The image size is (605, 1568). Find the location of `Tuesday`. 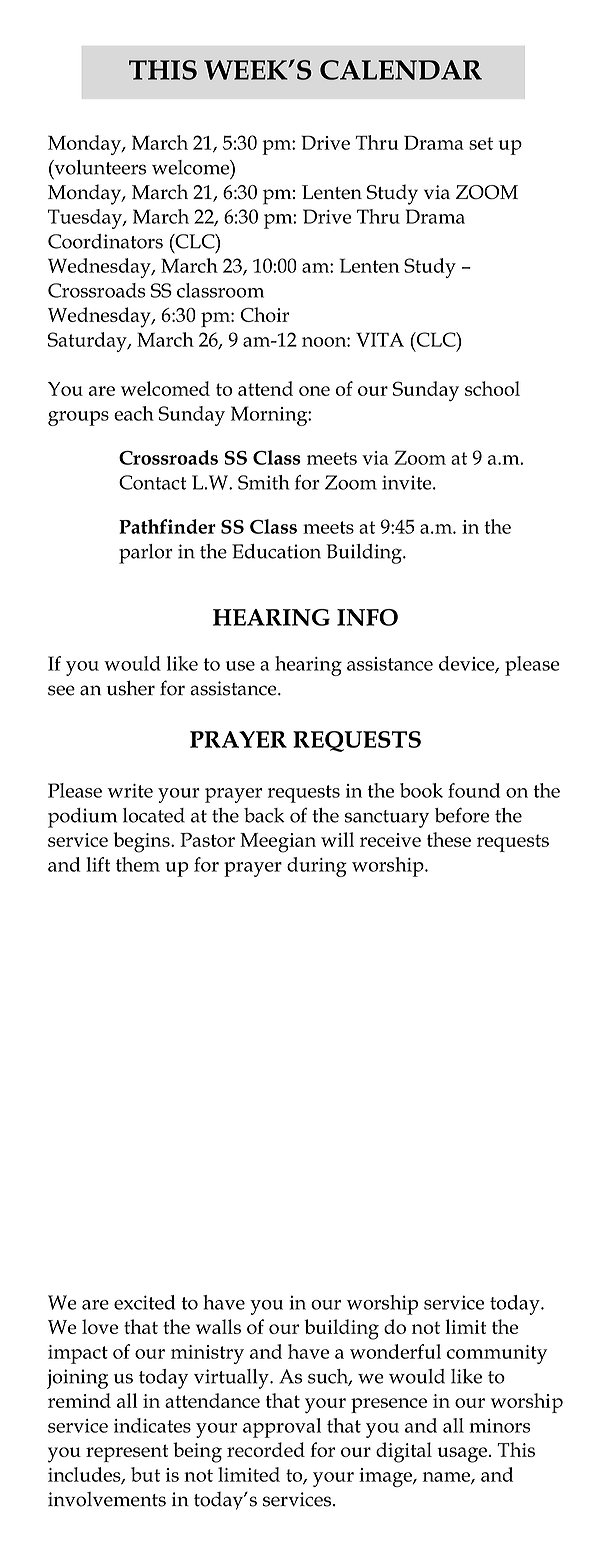

Tuesday is located at coordinates (86, 219).
